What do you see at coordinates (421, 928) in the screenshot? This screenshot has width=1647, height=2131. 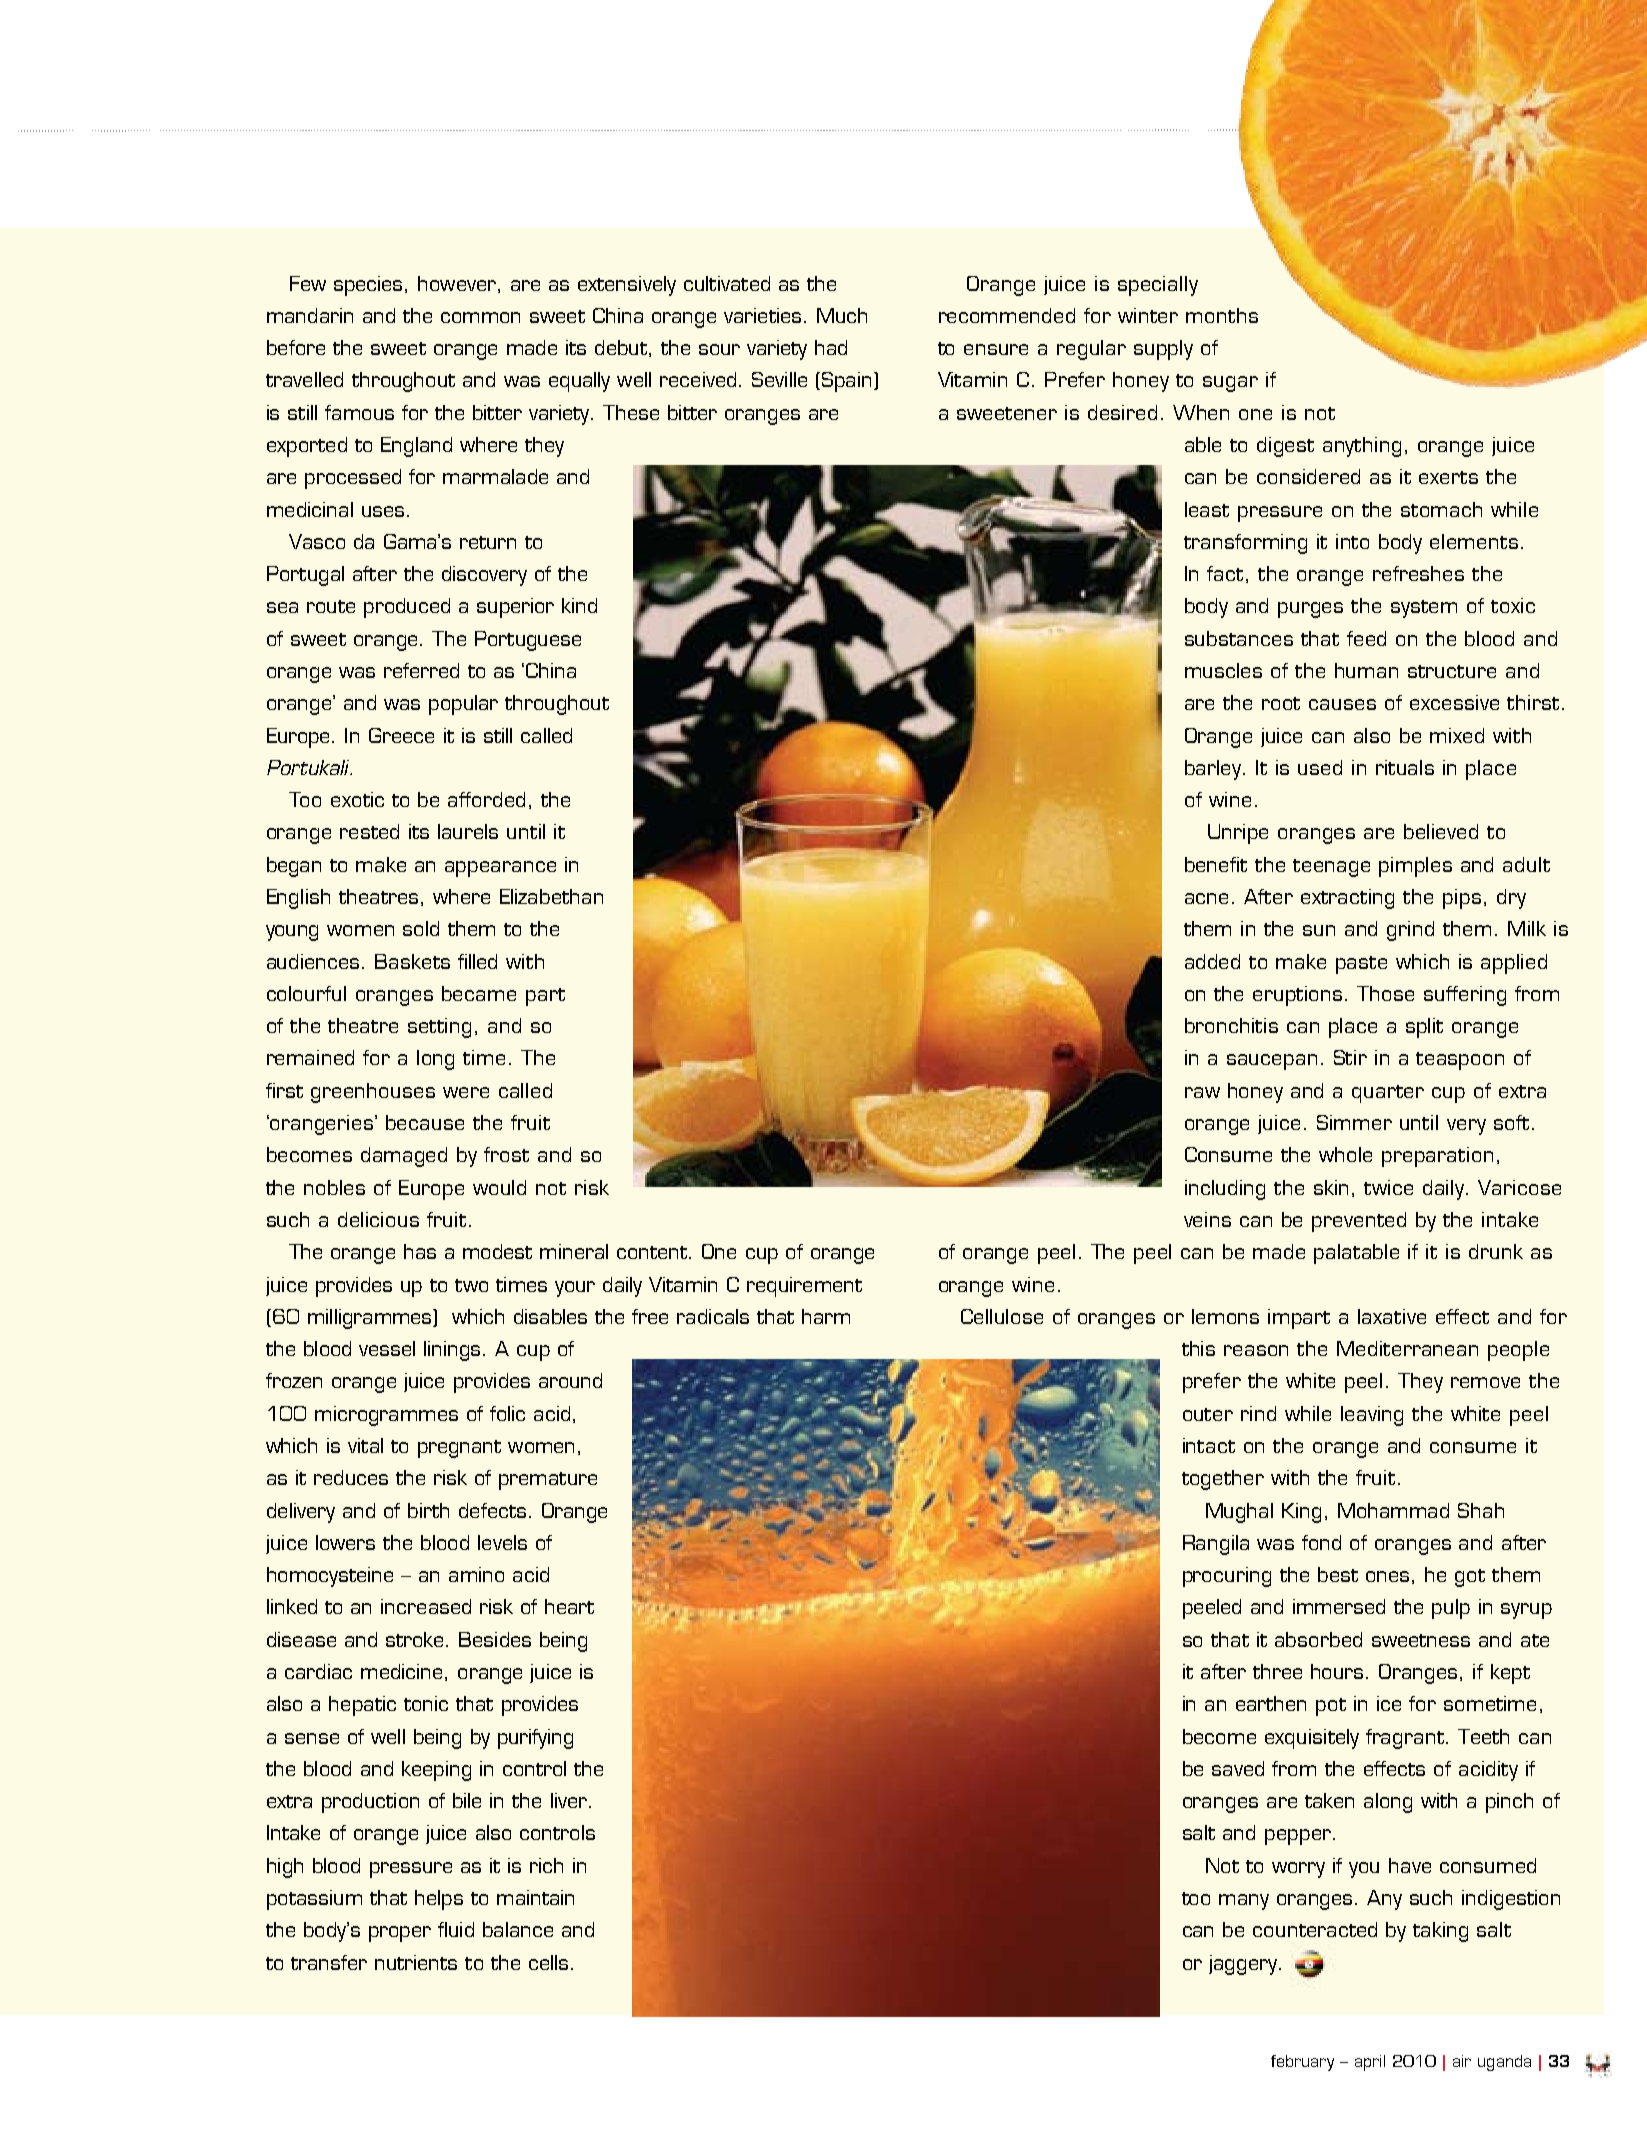 I see `sold` at bounding box center [421, 928].
